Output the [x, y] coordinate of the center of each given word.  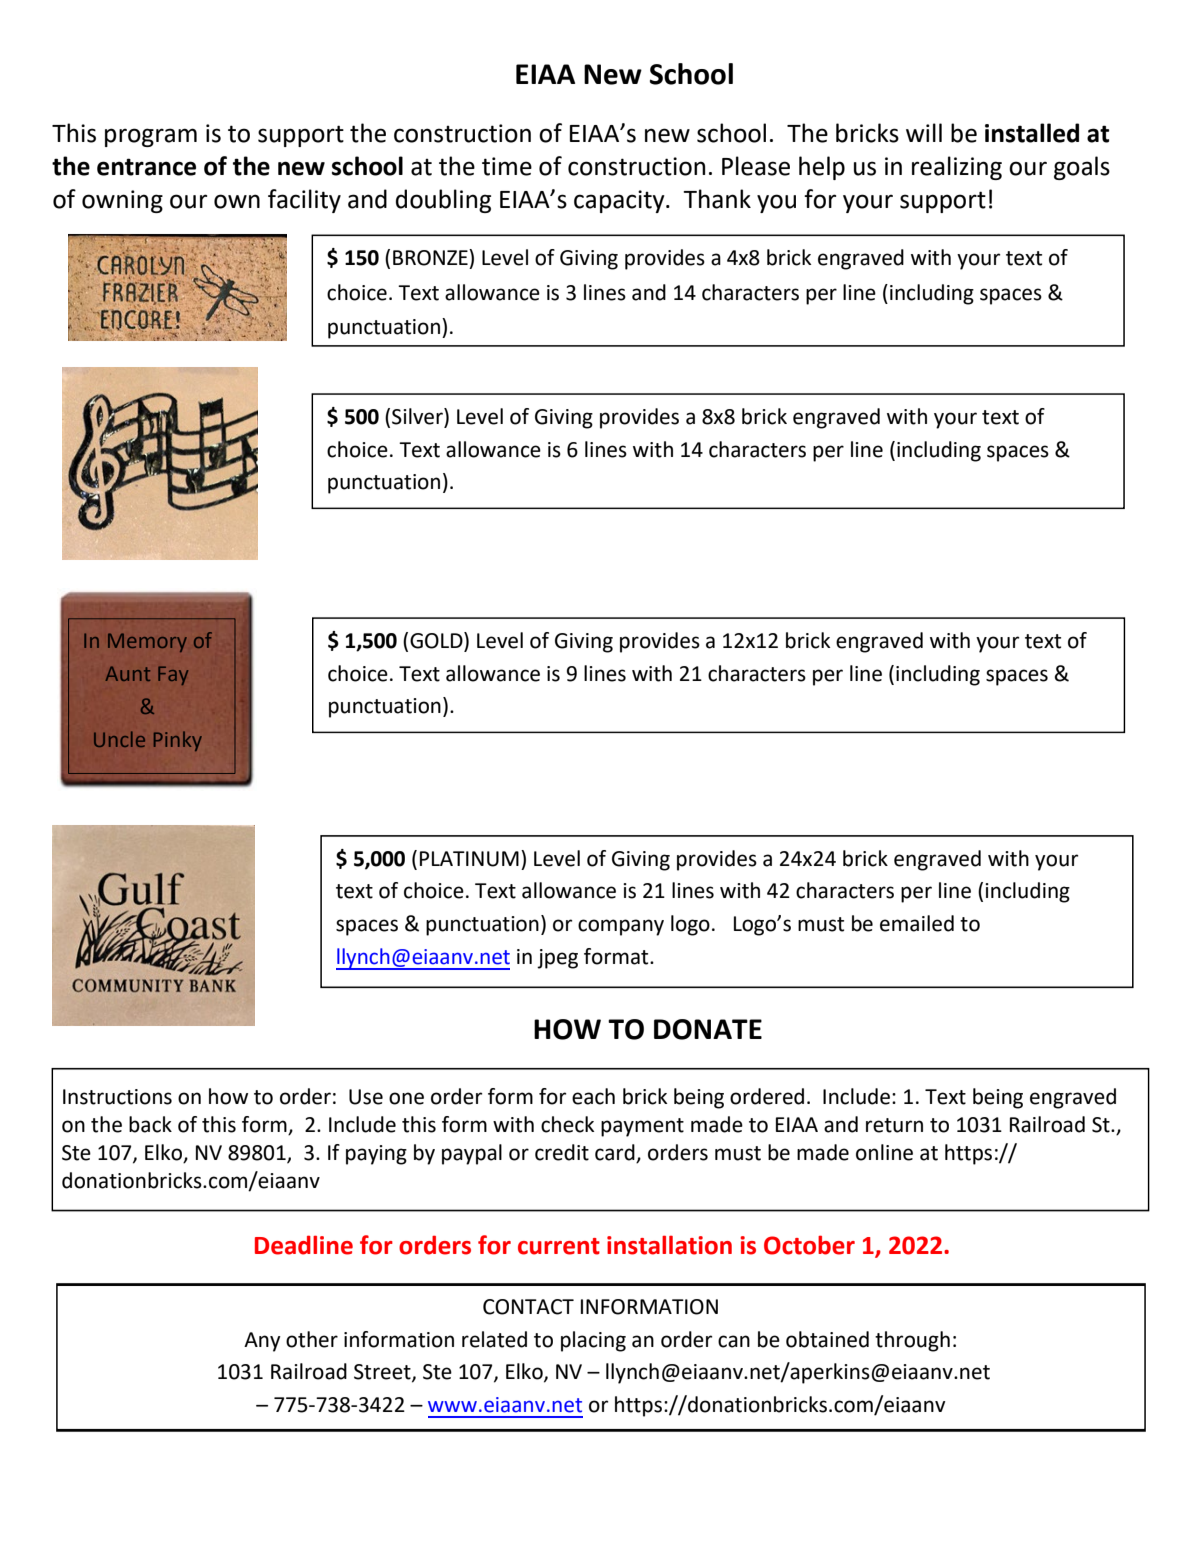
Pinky [178, 741]
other [312, 1339]
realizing [957, 168]
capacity [620, 201]
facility [304, 201]
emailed [917, 923]
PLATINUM [469, 859]
